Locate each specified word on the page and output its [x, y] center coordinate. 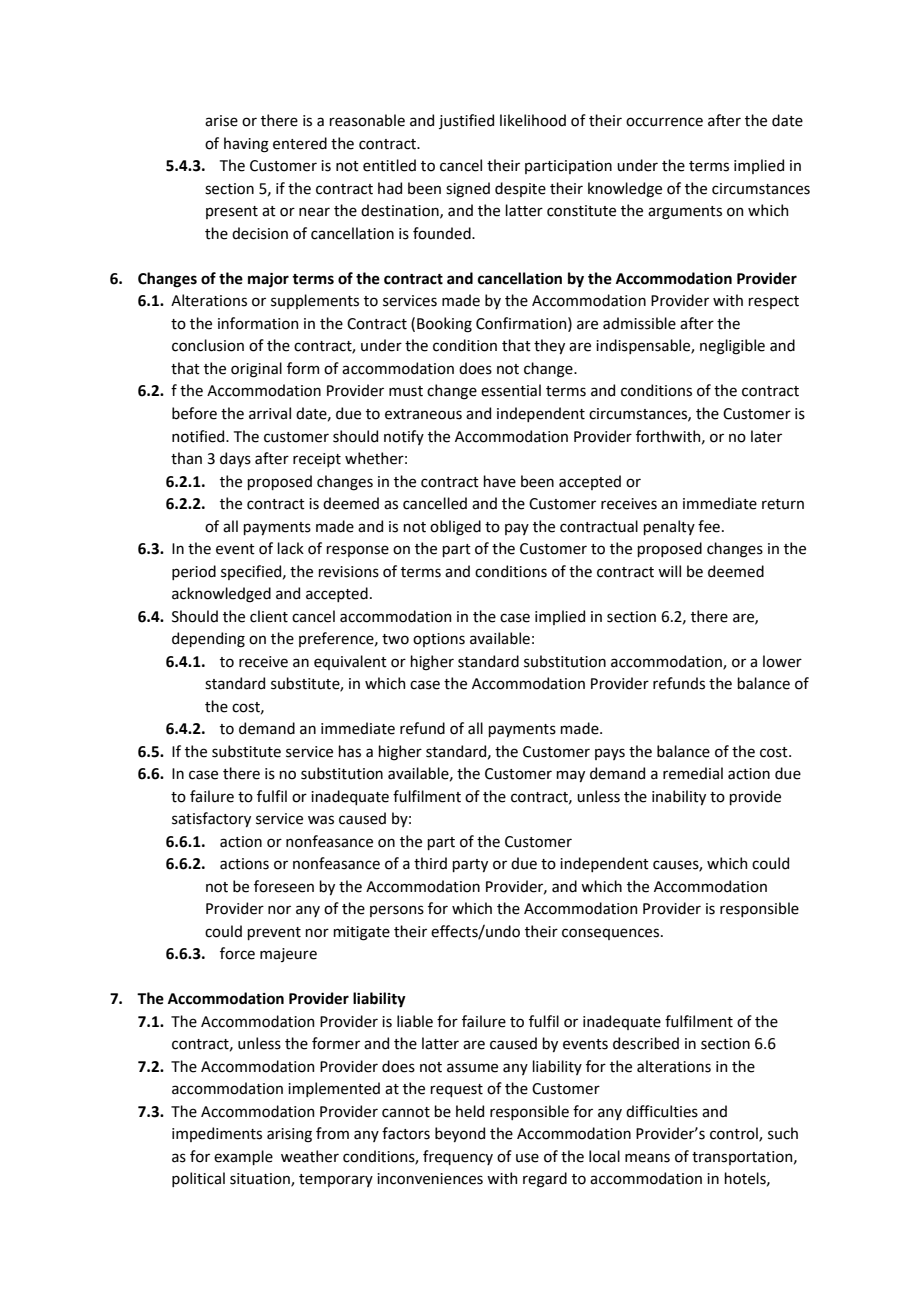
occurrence [664, 122]
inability [679, 797]
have [499, 481]
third [430, 863]
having [246, 145]
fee [709, 526]
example [243, 1157]
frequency [458, 1157]
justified [466, 121]
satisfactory [211, 819]
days [235, 459]
